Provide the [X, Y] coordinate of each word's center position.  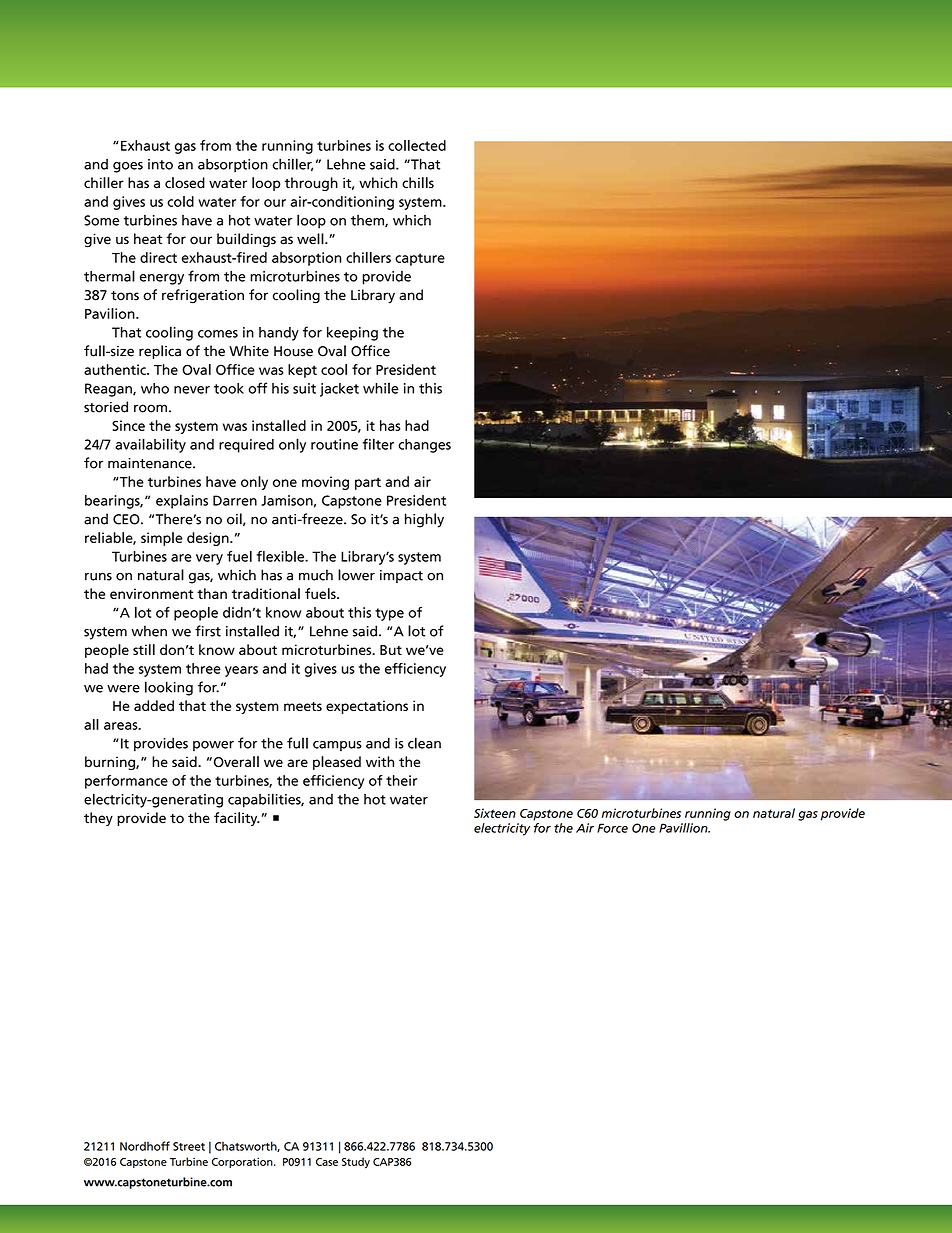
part [368, 483]
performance [126, 782]
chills [418, 183]
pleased [337, 763]
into [160, 164]
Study [356, 1163]
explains [182, 501]
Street [189, 1146]
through [311, 184]
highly [424, 520]
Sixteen [495, 813]
